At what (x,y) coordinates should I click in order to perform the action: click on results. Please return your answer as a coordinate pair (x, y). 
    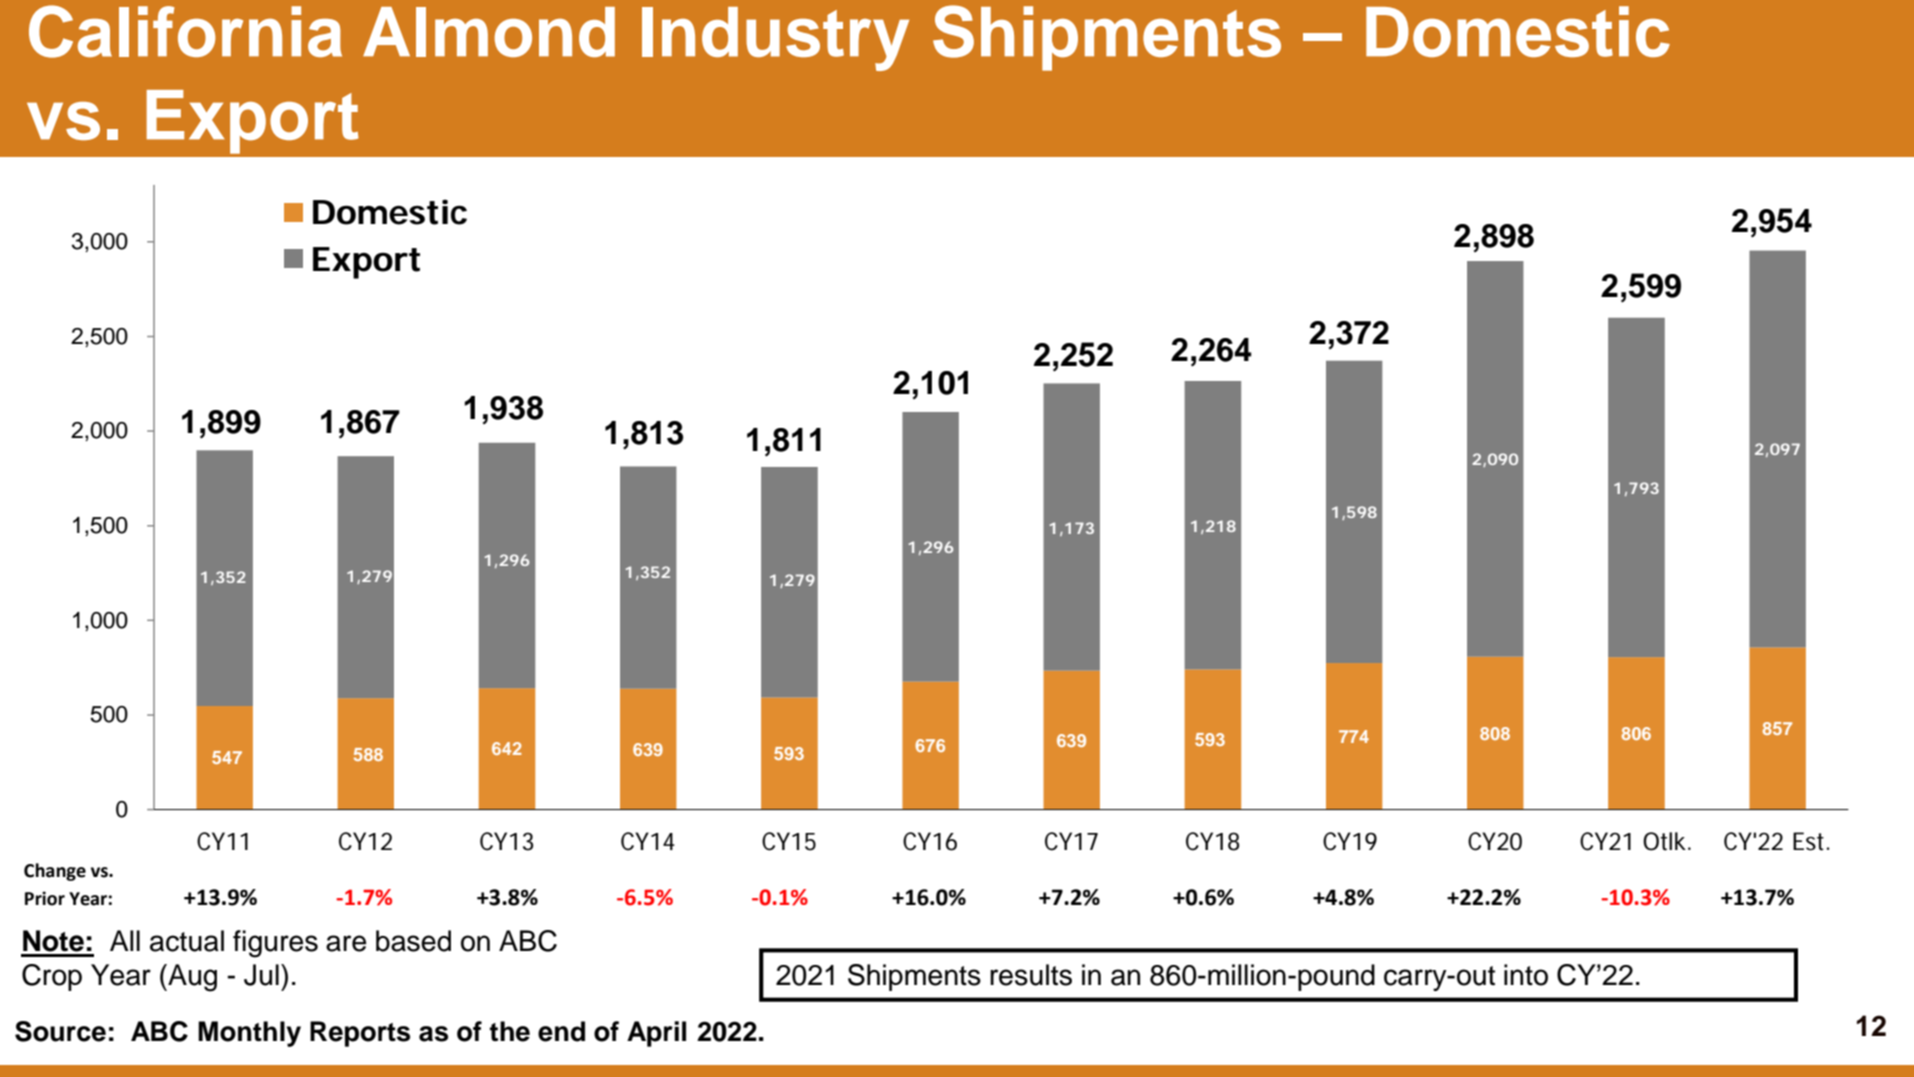
    Looking at the image, I should click on (1031, 975).
